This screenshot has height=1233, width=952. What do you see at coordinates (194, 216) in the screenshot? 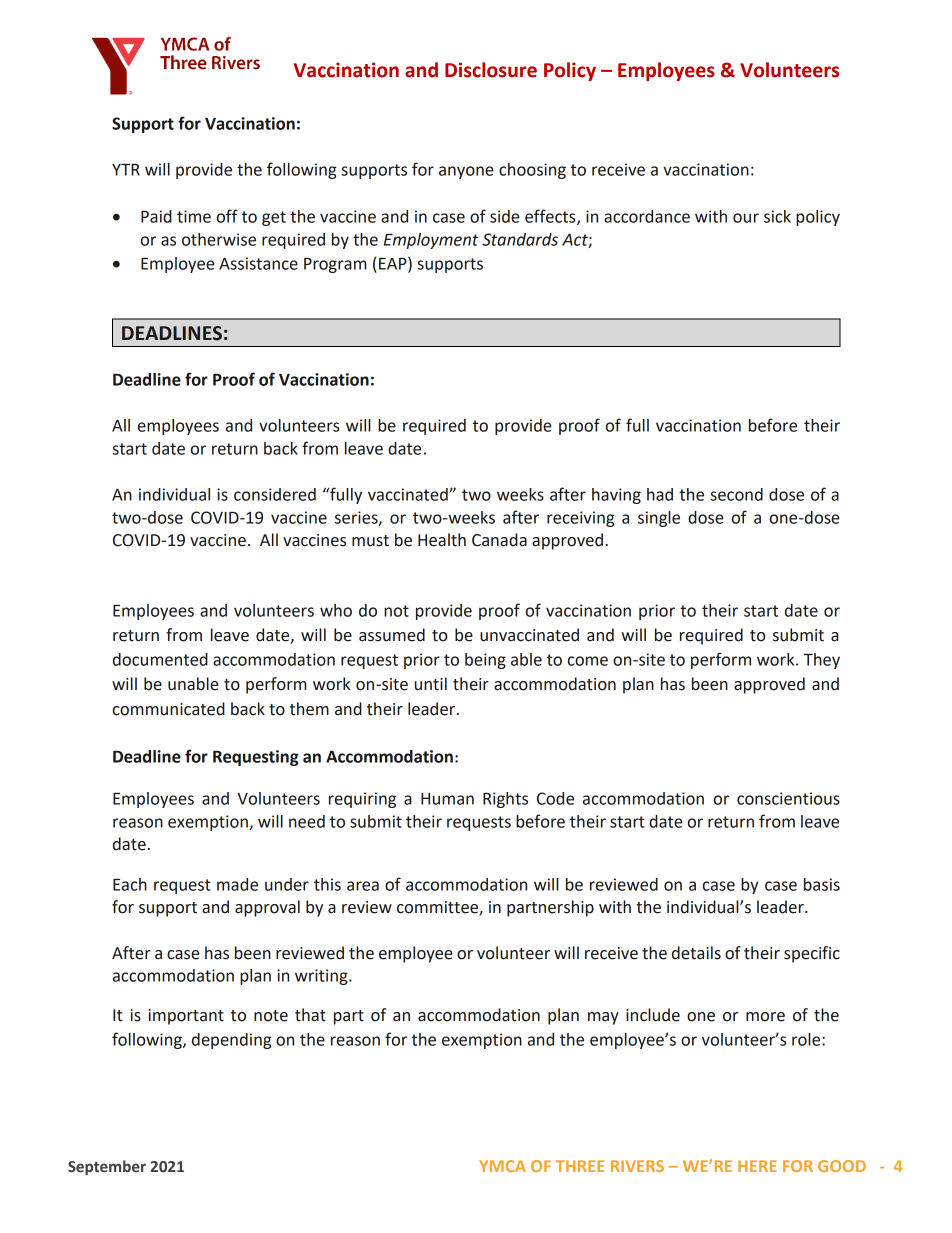
I see `time` at bounding box center [194, 216].
